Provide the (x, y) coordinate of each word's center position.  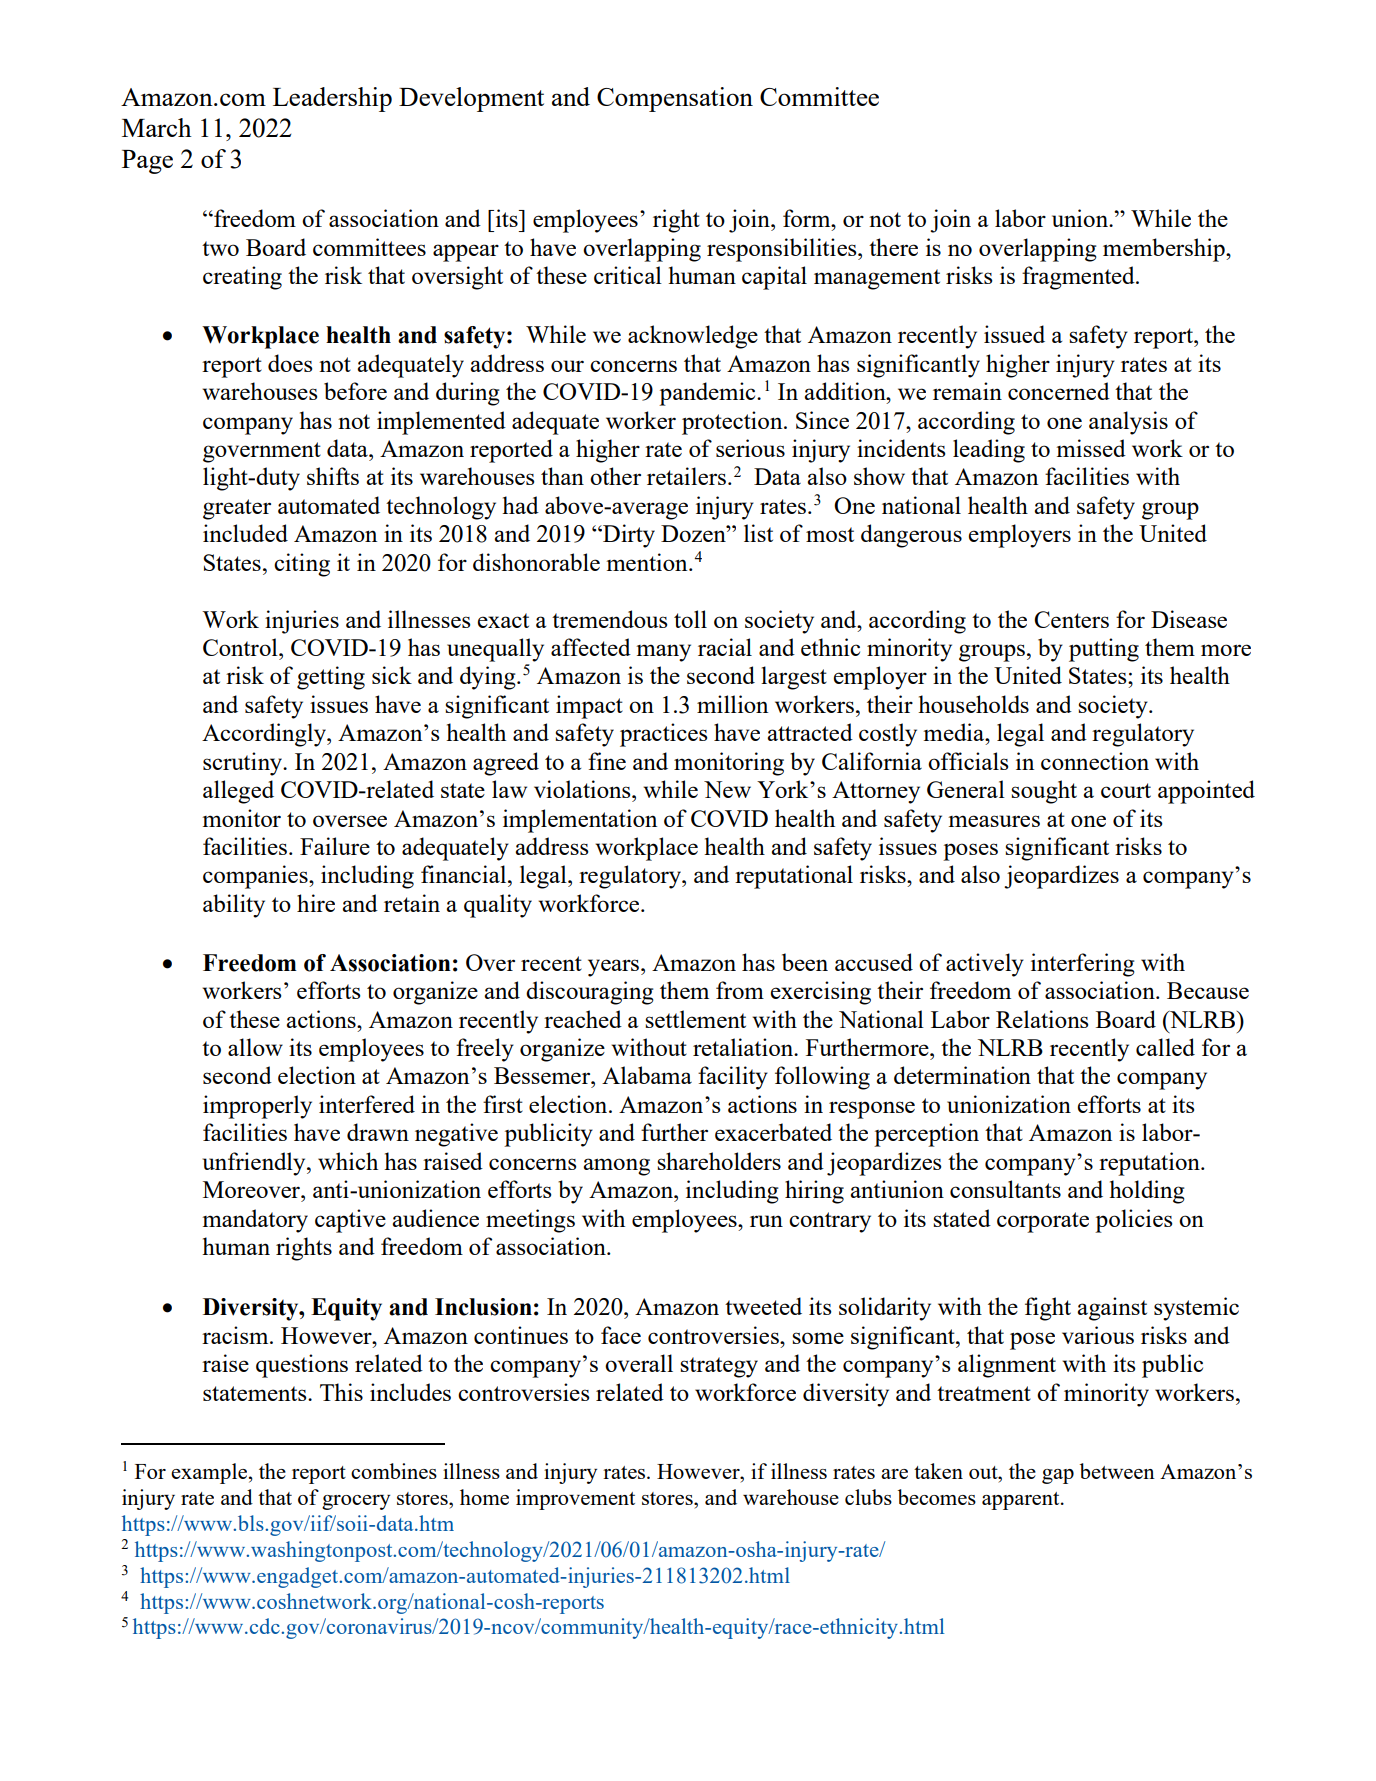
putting (1104, 650)
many (663, 653)
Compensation (675, 99)
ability (234, 906)
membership (1165, 250)
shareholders (719, 1161)
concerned (1059, 391)
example (209, 1473)
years (615, 968)
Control (241, 647)
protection (733, 423)
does (290, 363)
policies (1134, 1221)
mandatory (255, 1221)
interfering (1083, 965)
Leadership (332, 99)
